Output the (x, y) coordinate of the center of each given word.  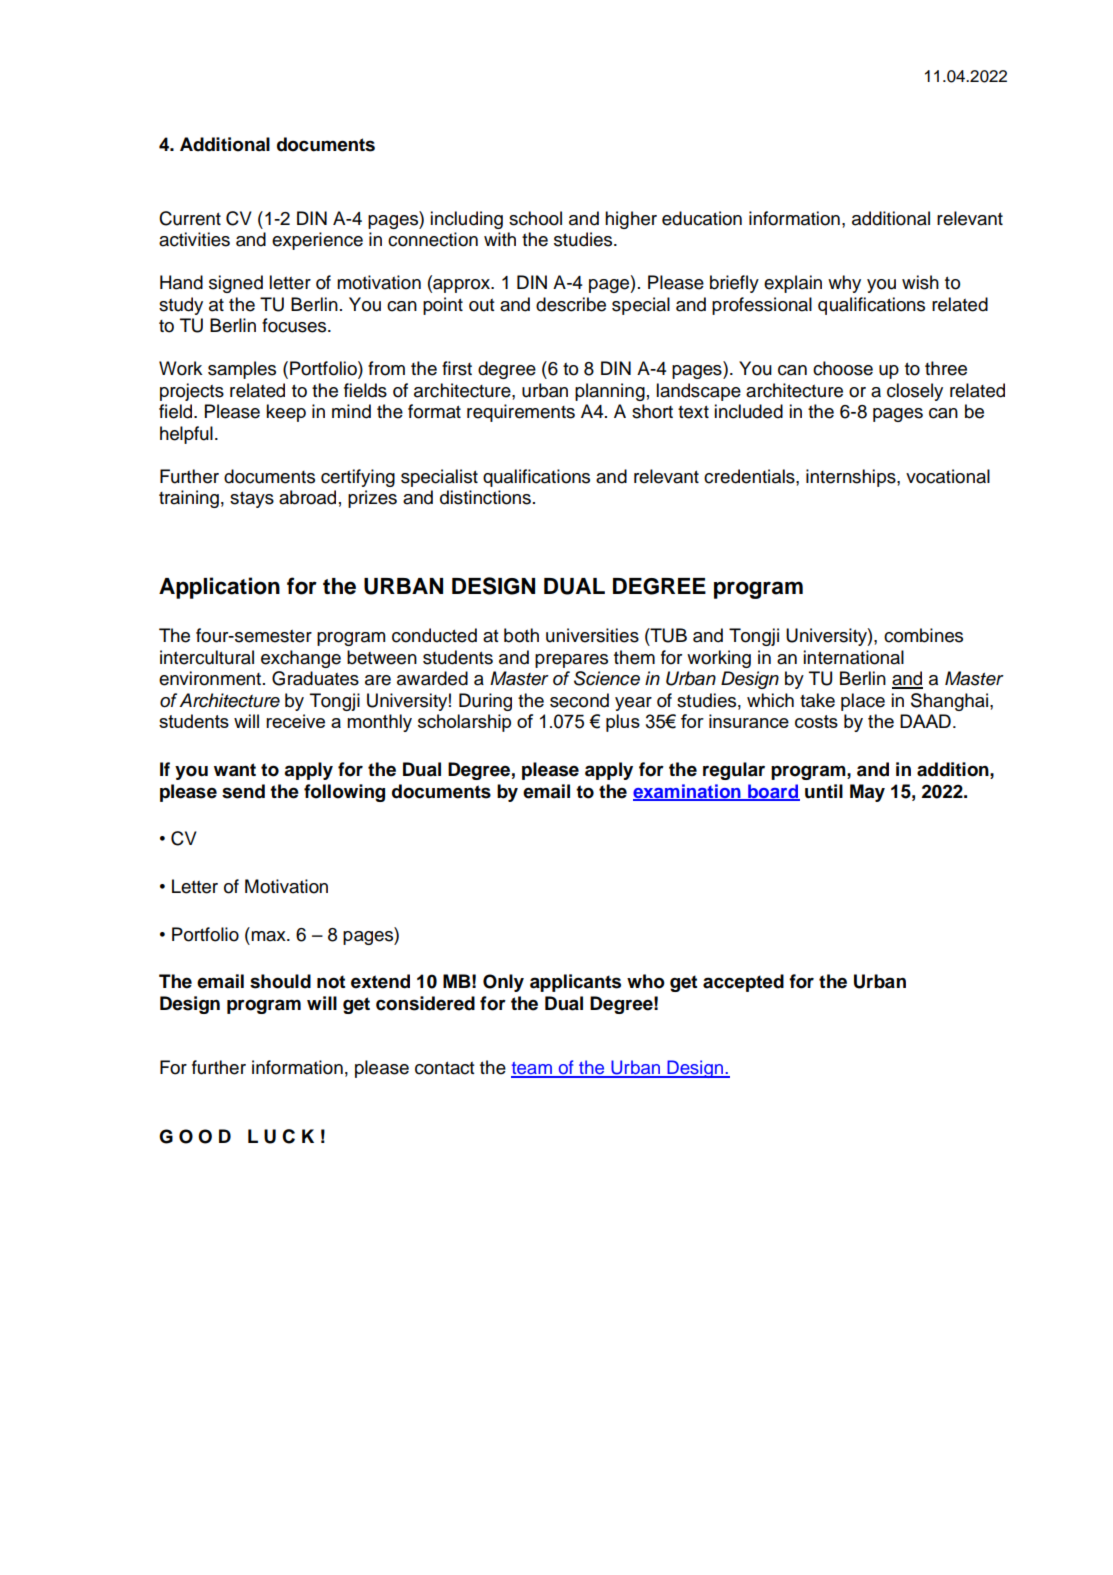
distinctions (485, 497)
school (535, 218)
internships (852, 478)
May (867, 793)
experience (317, 241)
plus (623, 723)
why (844, 284)
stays (252, 499)
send (243, 791)
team (532, 1069)
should (280, 981)
